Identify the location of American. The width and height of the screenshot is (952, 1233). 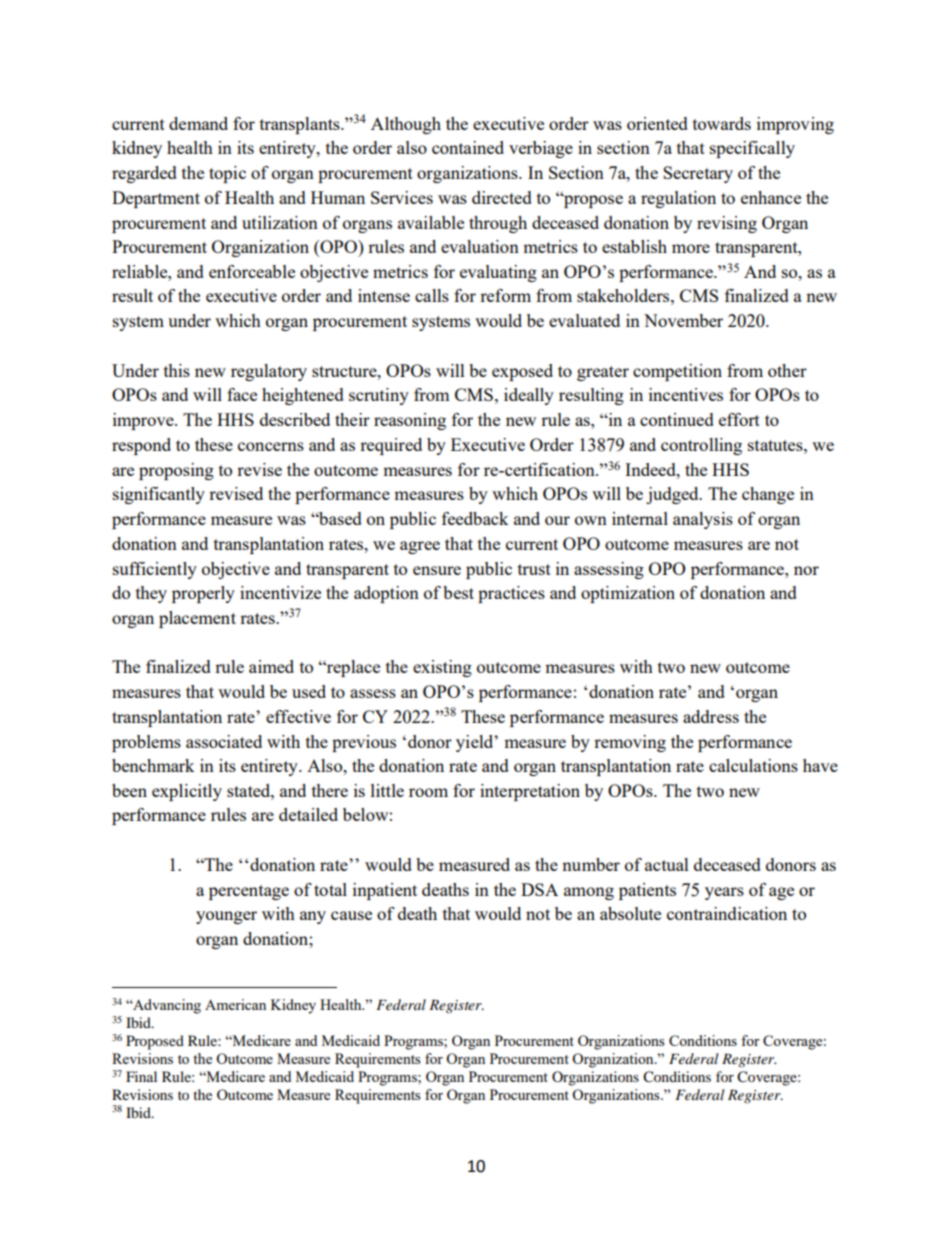
(235, 1004).
